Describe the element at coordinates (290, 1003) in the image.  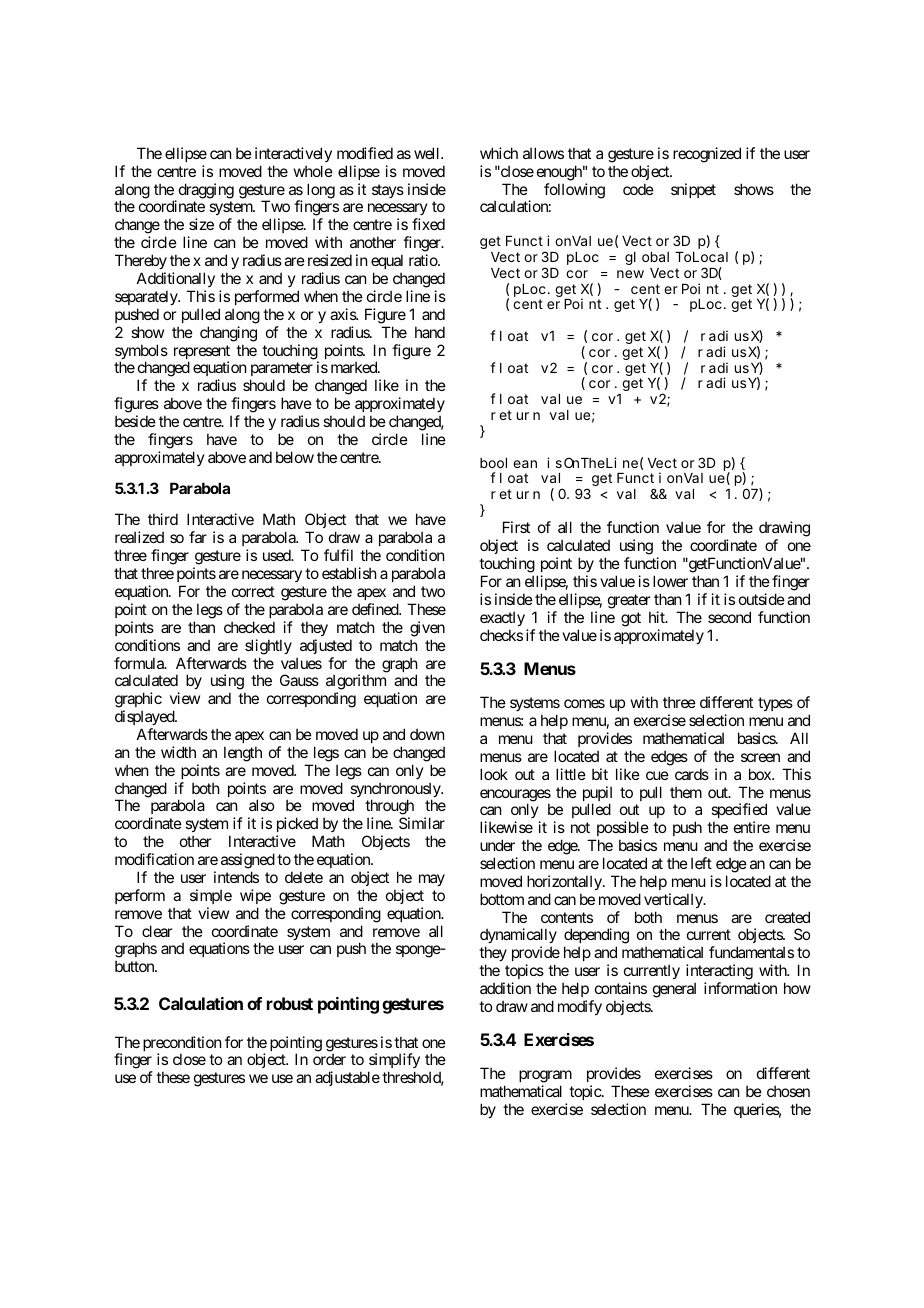
I see `robust` at that location.
